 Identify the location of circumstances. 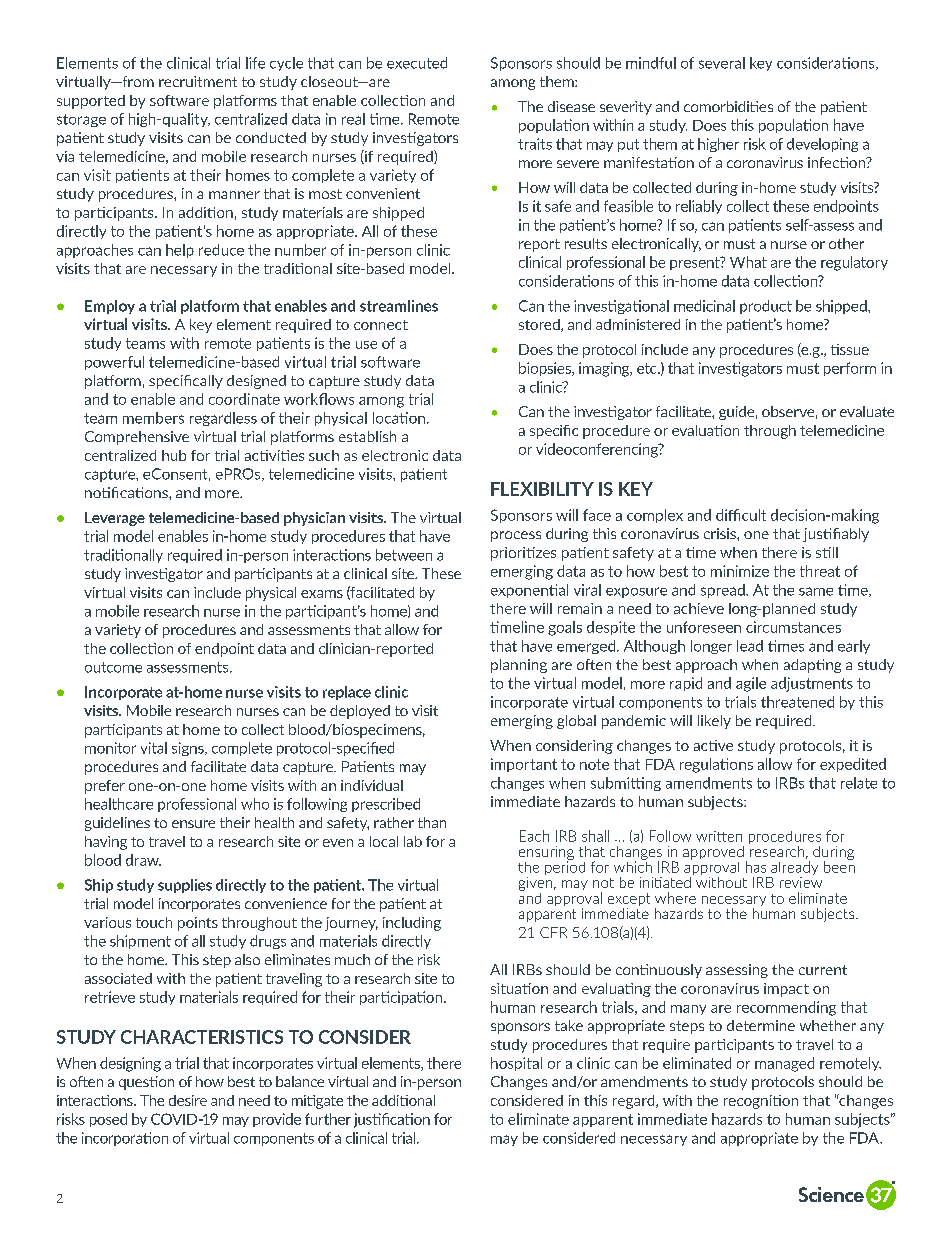
(793, 627).
